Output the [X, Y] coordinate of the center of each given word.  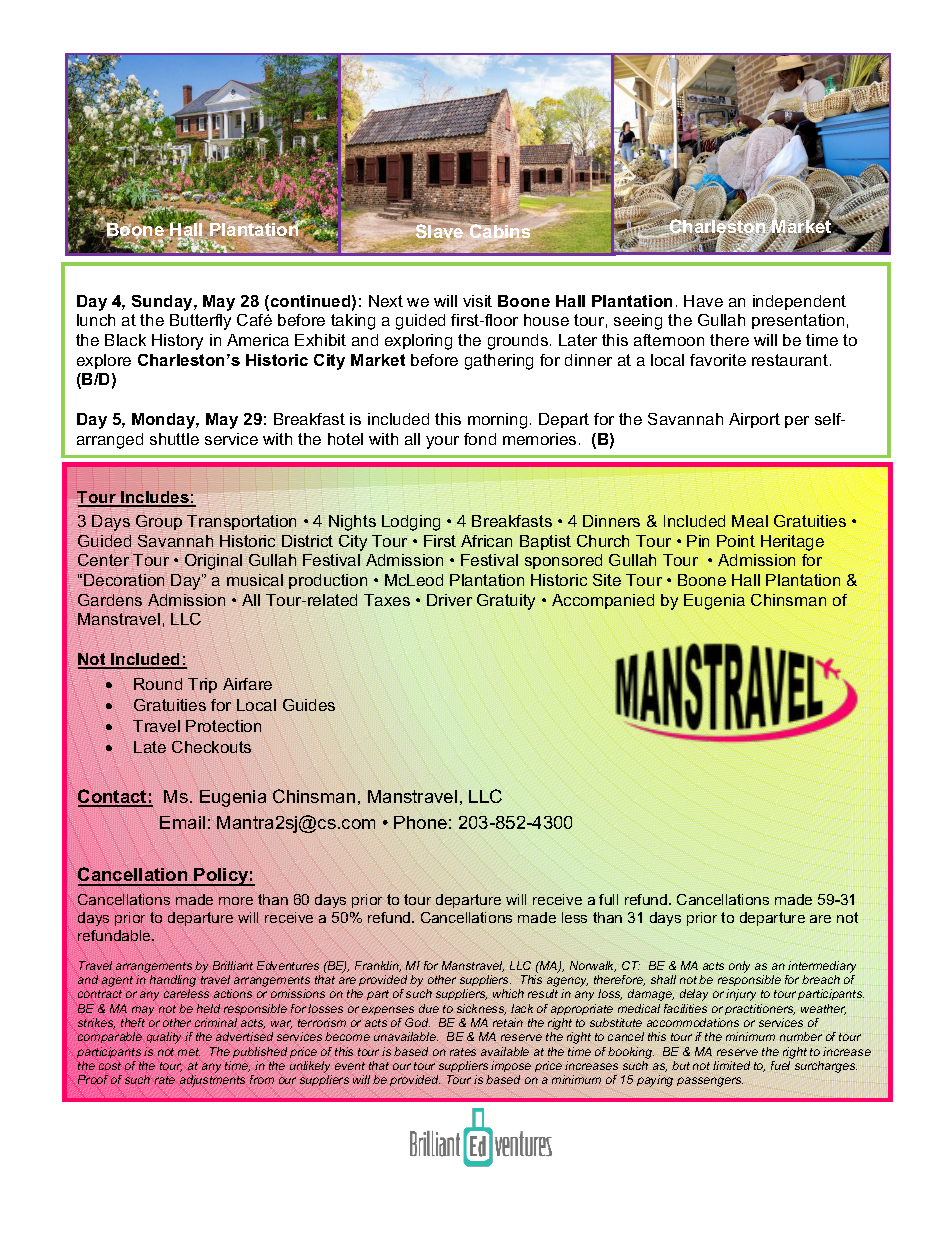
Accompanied [603, 601]
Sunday [163, 303]
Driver [449, 600]
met [189, 1052]
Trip [202, 685]
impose [511, 1066]
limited [731, 1065]
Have [703, 301]
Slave [439, 232]
